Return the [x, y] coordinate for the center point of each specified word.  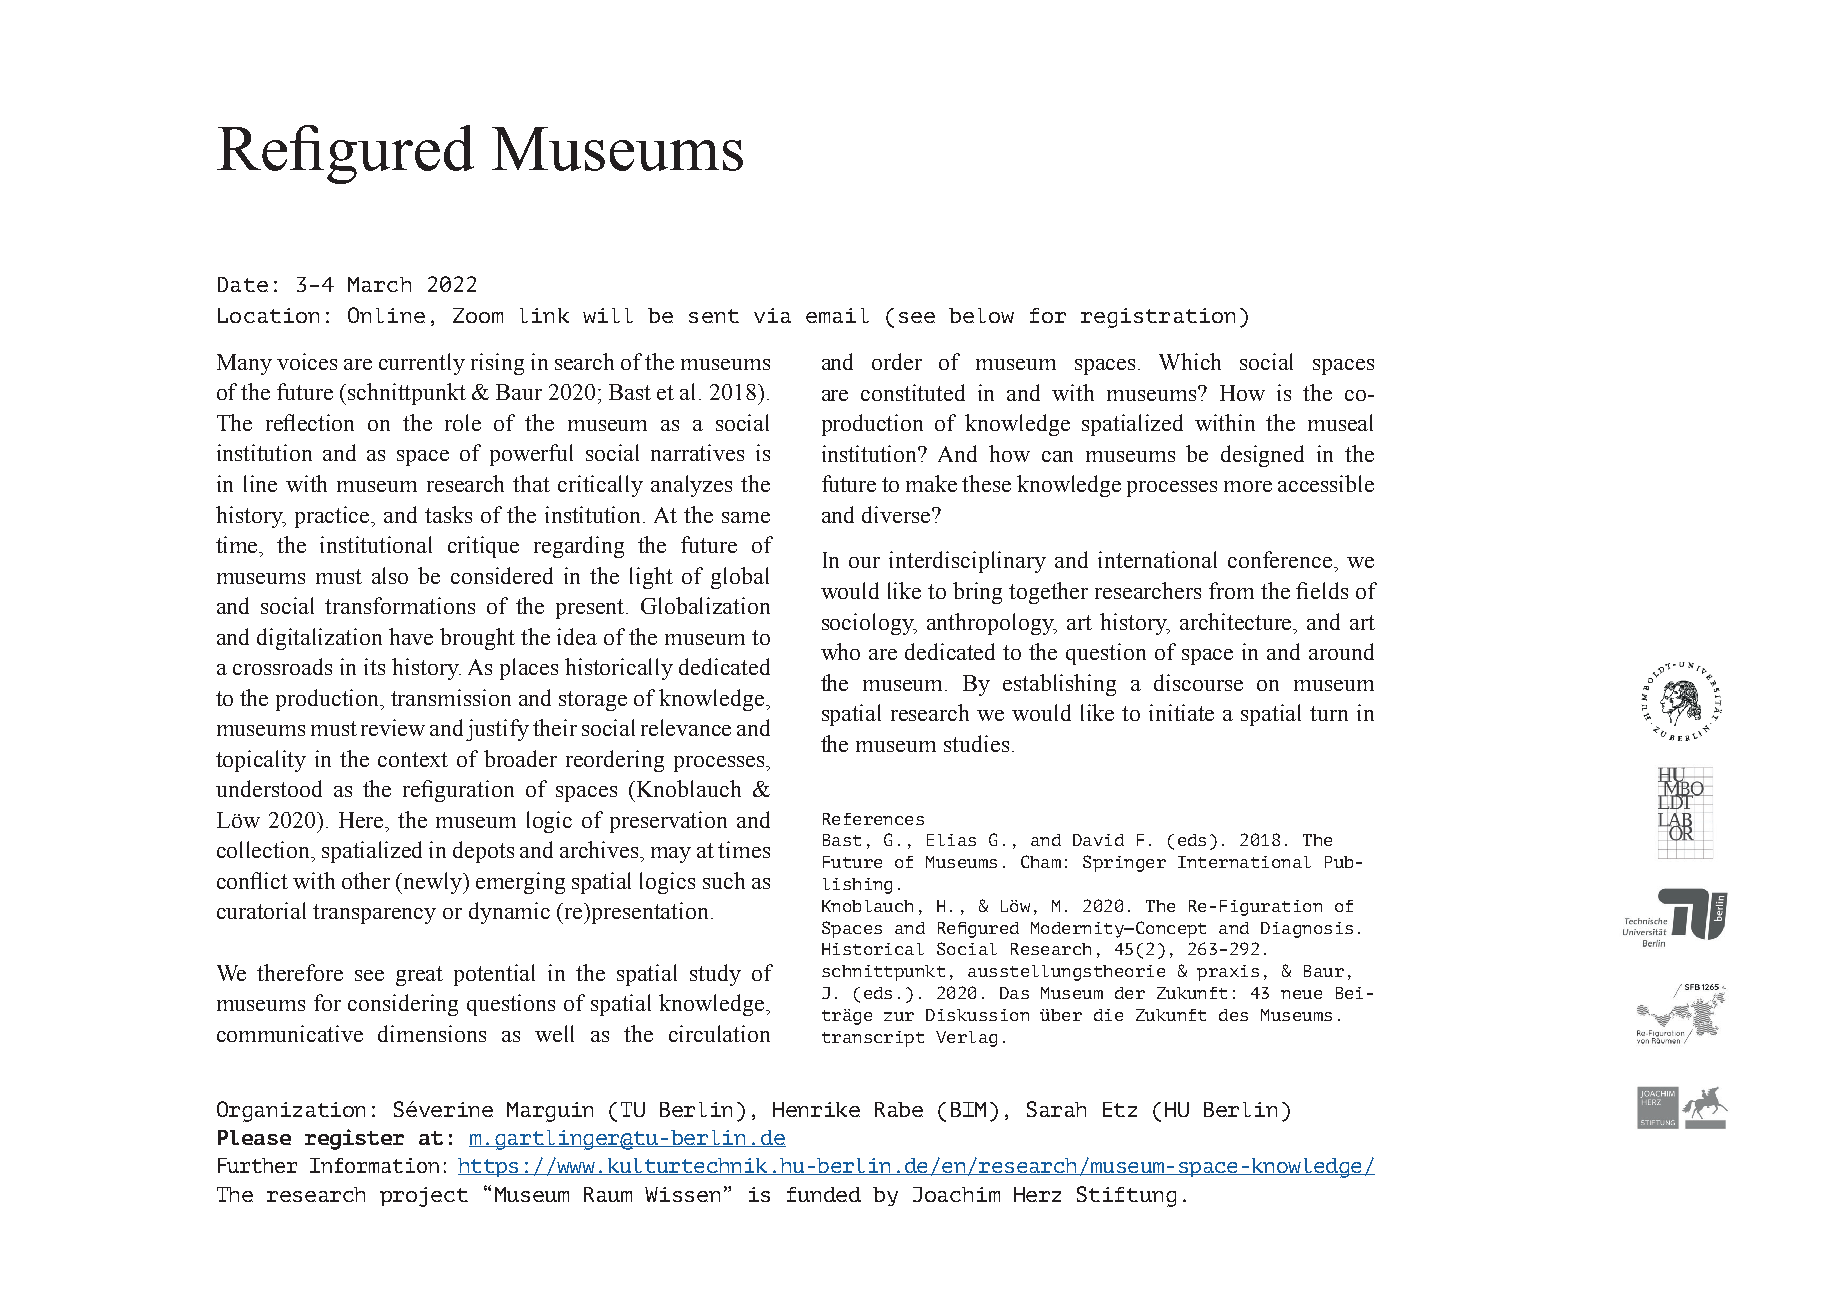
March [379, 284]
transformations [400, 605]
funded [824, 1194]
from [1231, 590]
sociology [869, 624]
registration [1158, 318]
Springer [1124, 863]
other [366, 880]
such [724, 880]
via [772, 315]
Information [374, 1165]
